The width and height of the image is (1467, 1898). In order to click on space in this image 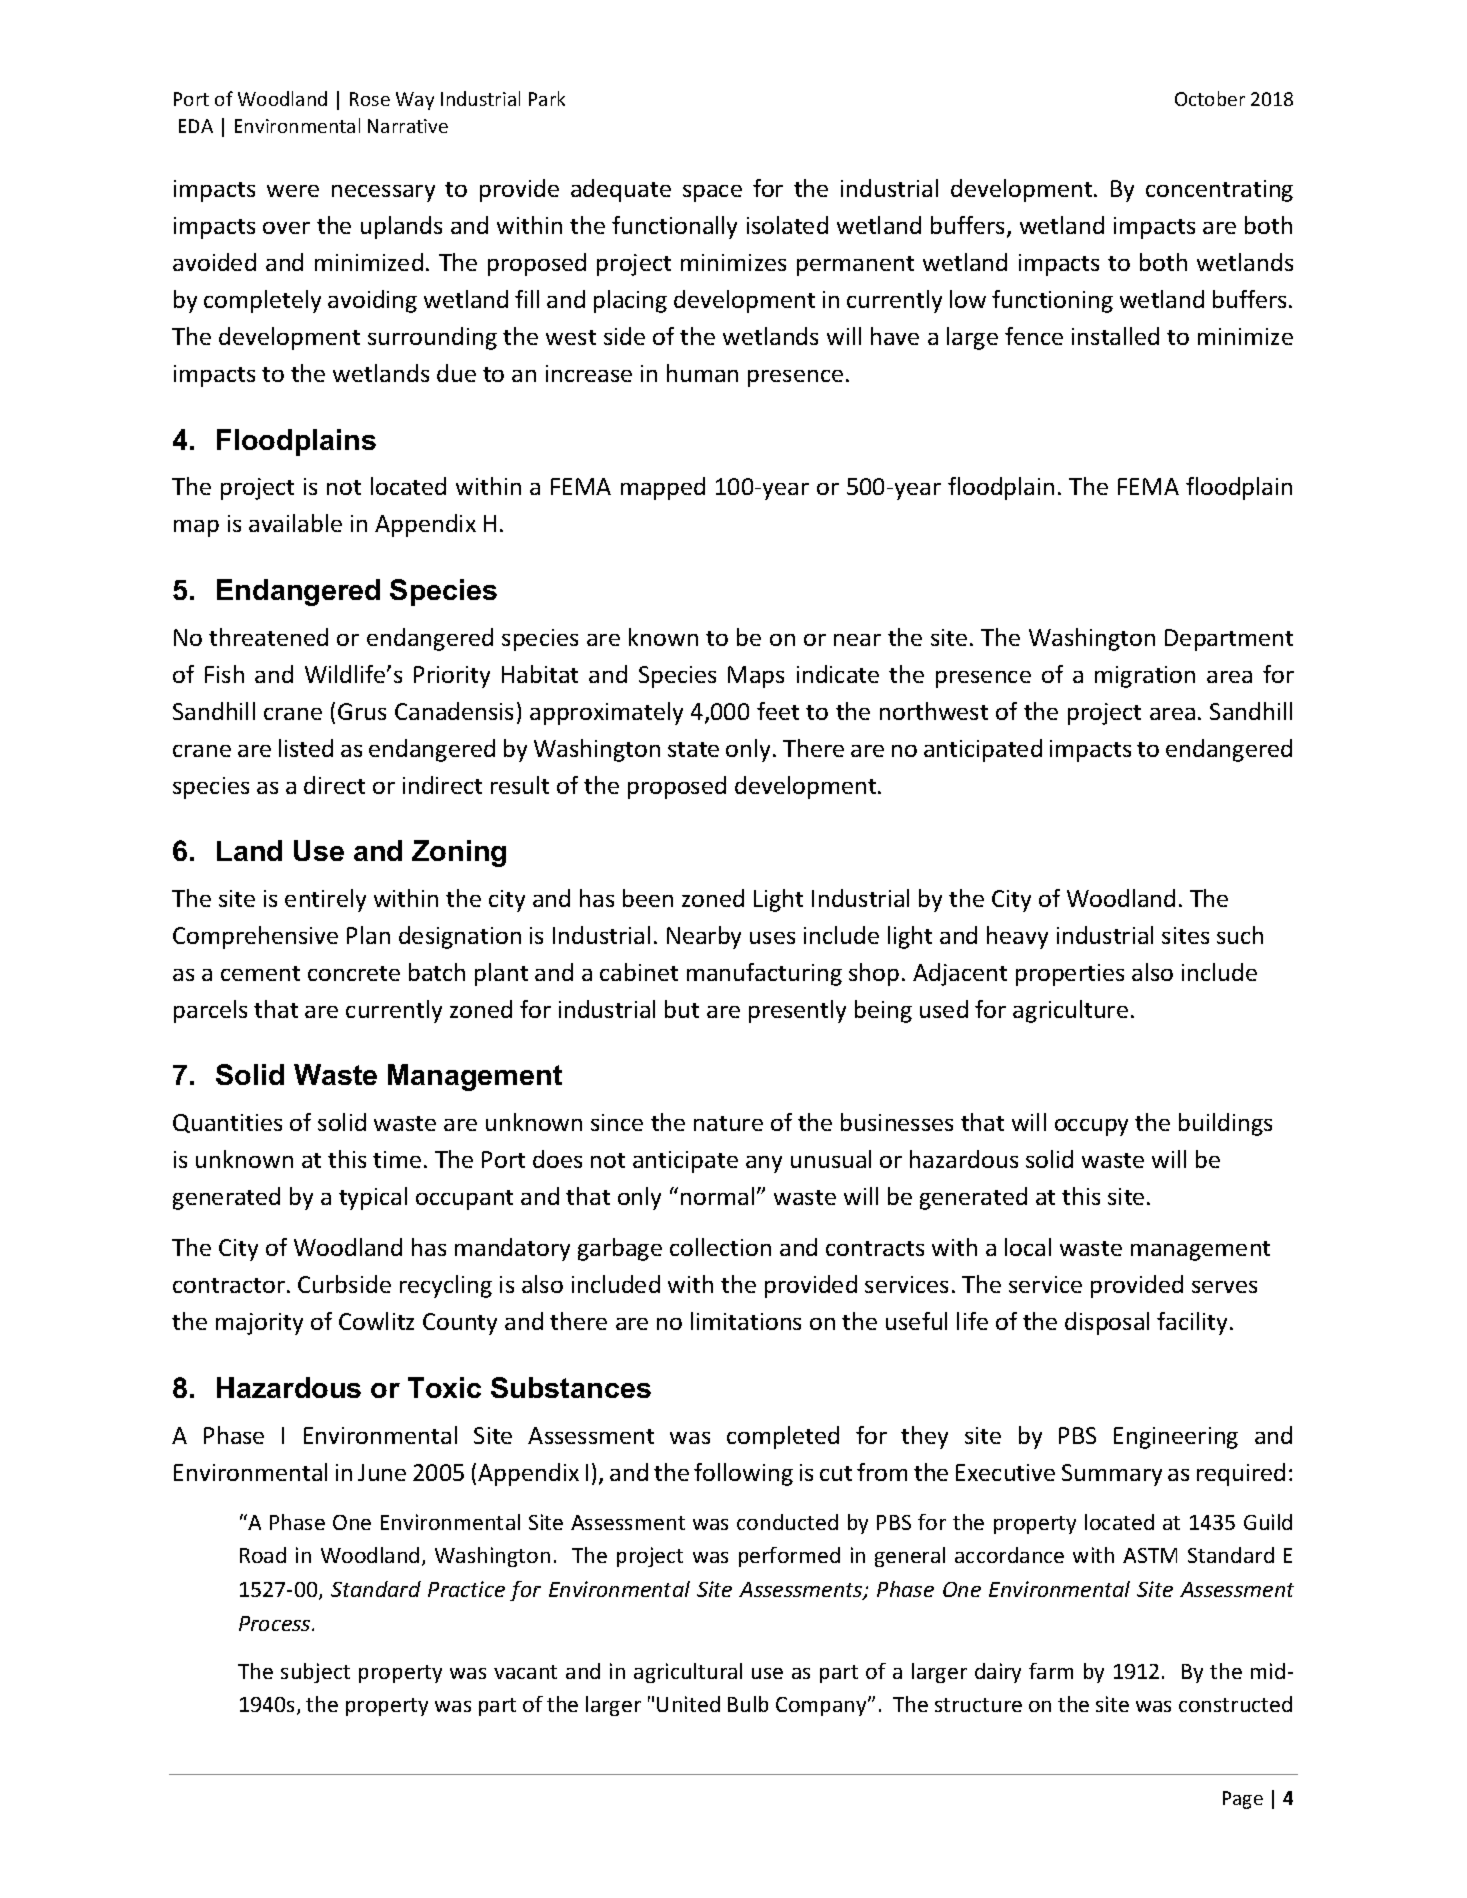, I will do `click(712, 193)`.
